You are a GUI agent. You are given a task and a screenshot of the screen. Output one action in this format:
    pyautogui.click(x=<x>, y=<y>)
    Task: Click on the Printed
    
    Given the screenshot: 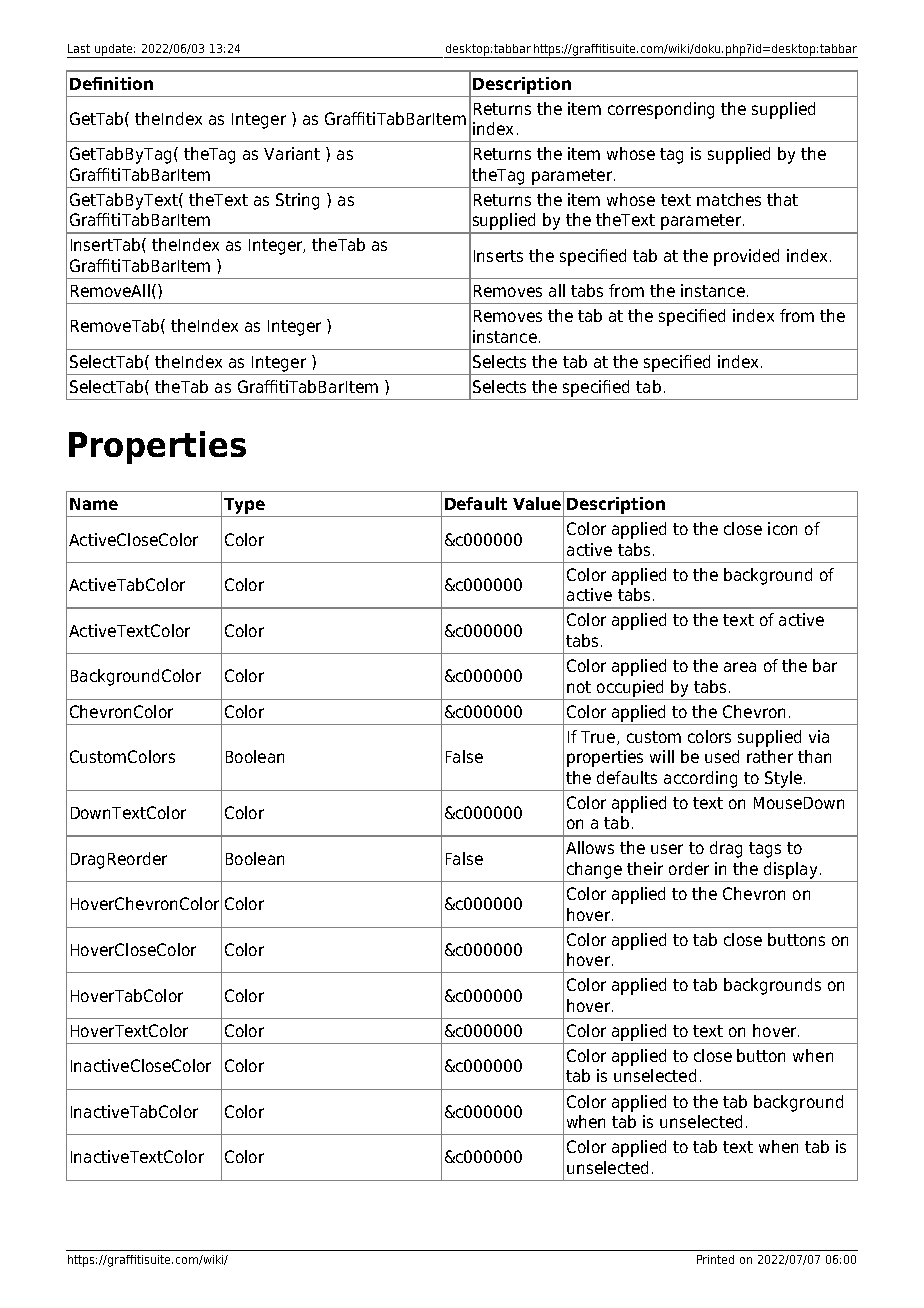 What is the action you would take?
    pyautogui.click(x=715, y=1259)
